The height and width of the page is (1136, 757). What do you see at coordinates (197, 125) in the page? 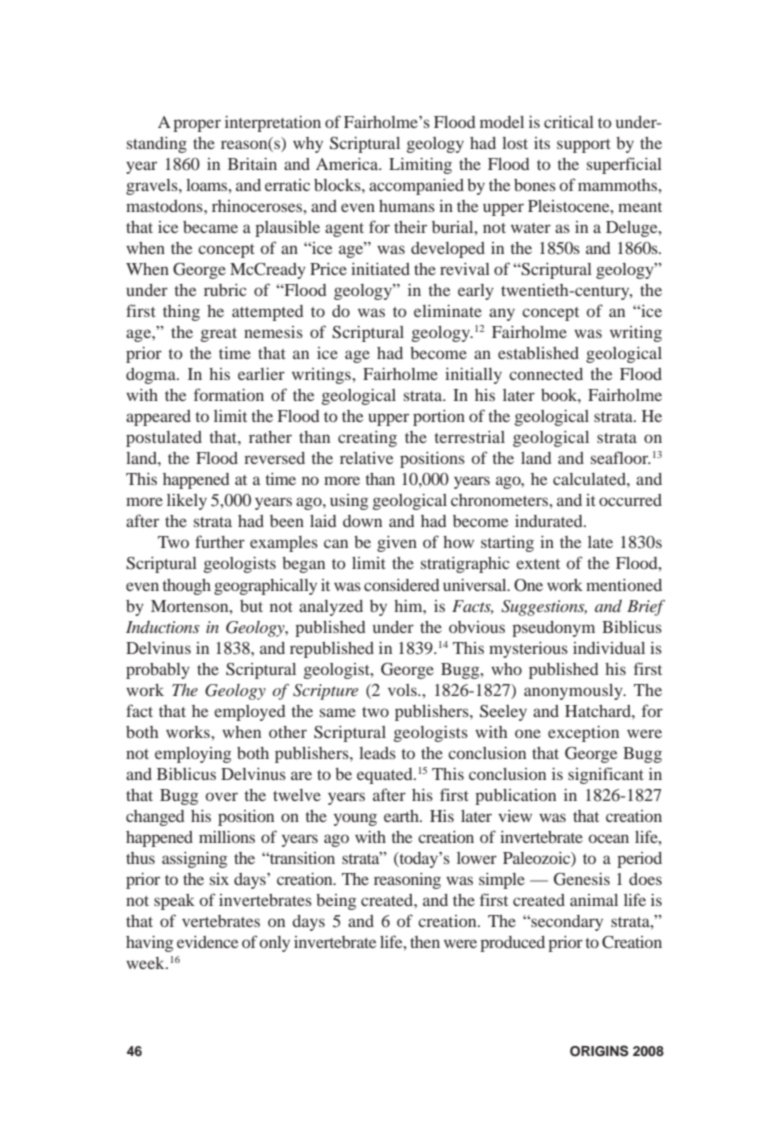
I see `proper` at bounding box center [197, 125].
